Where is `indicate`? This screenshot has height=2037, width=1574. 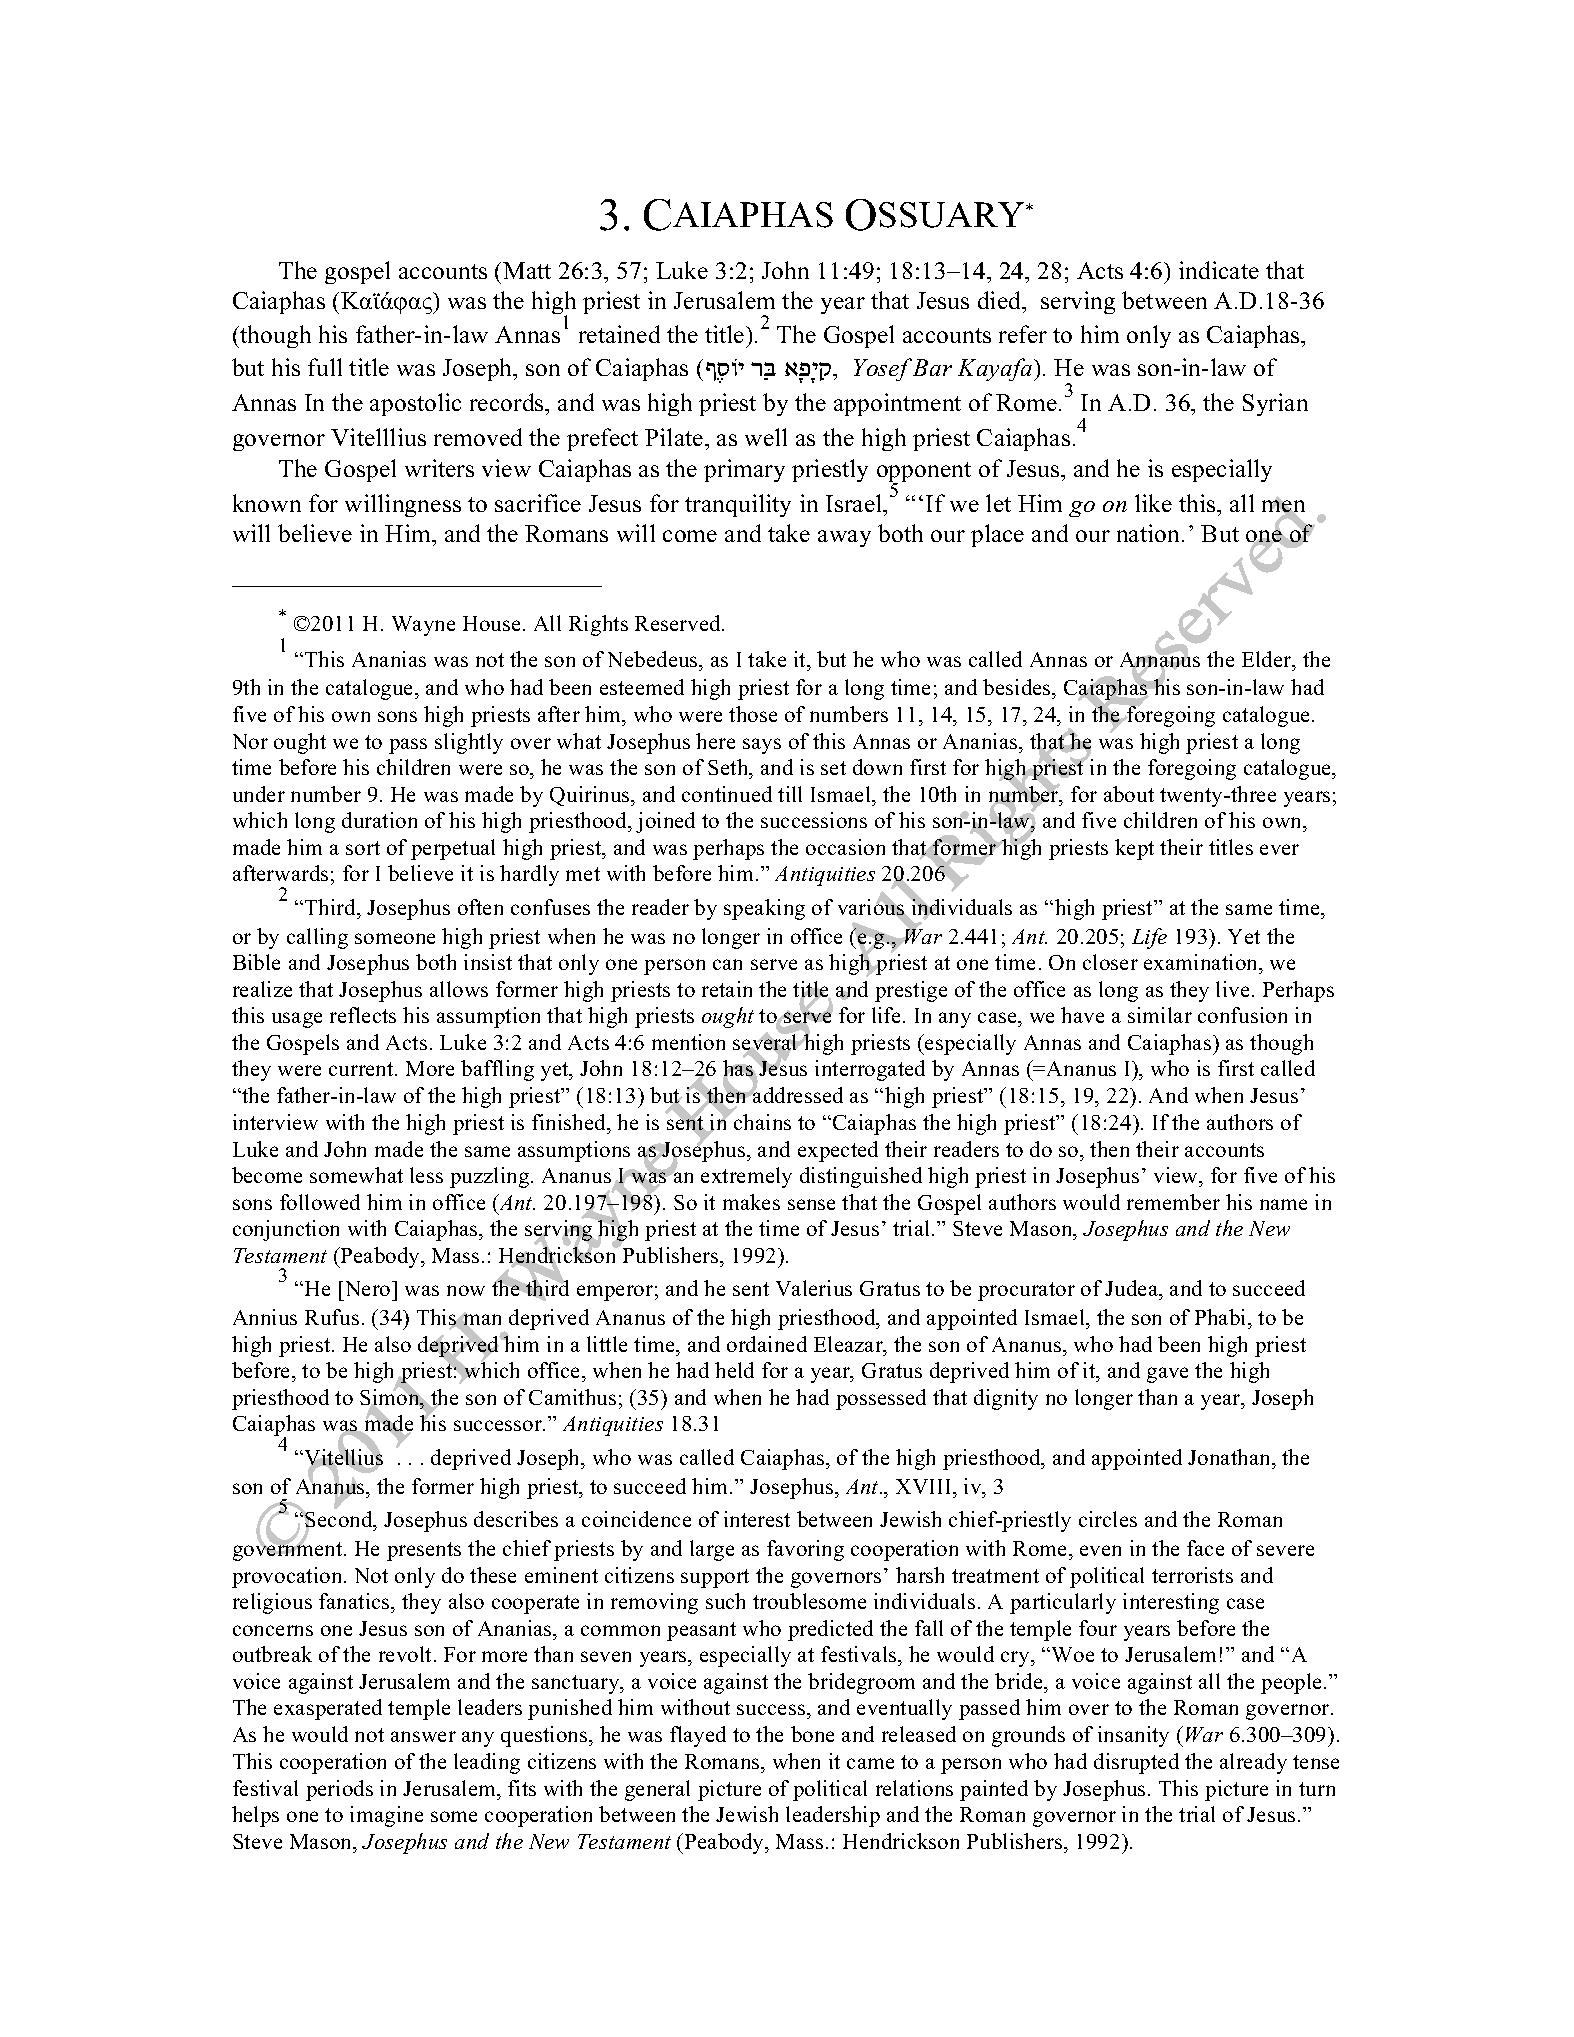
indicate is located at coordinates (1219, 270).
